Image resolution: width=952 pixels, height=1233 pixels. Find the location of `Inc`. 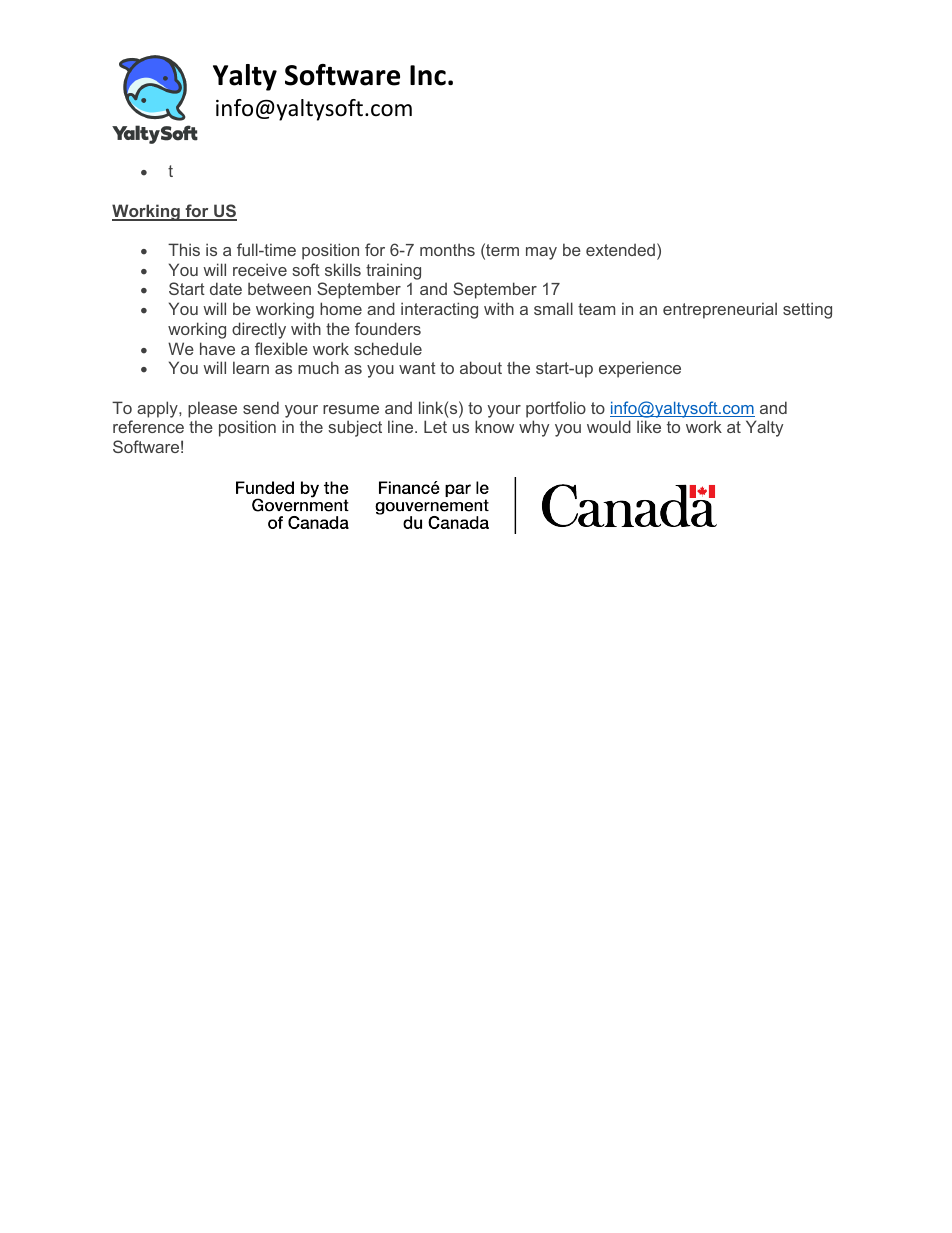

Inc is located at coordinates (428, 75).
